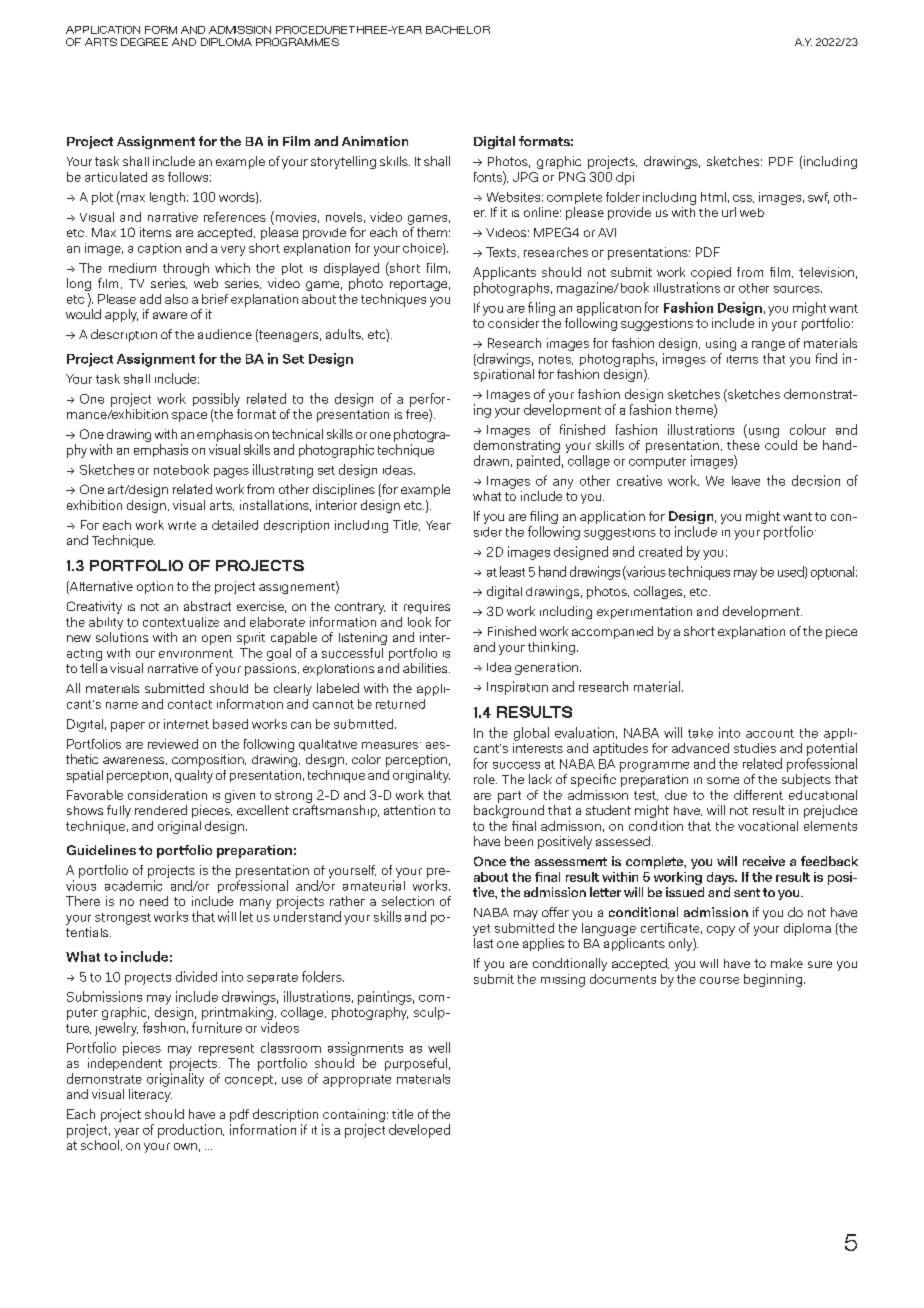 This screenshot has height=1308, width=924. What do you see at coordinates (173, 744) in the screenshot?
I see `reviewed` at bounding box center [173, 744].
